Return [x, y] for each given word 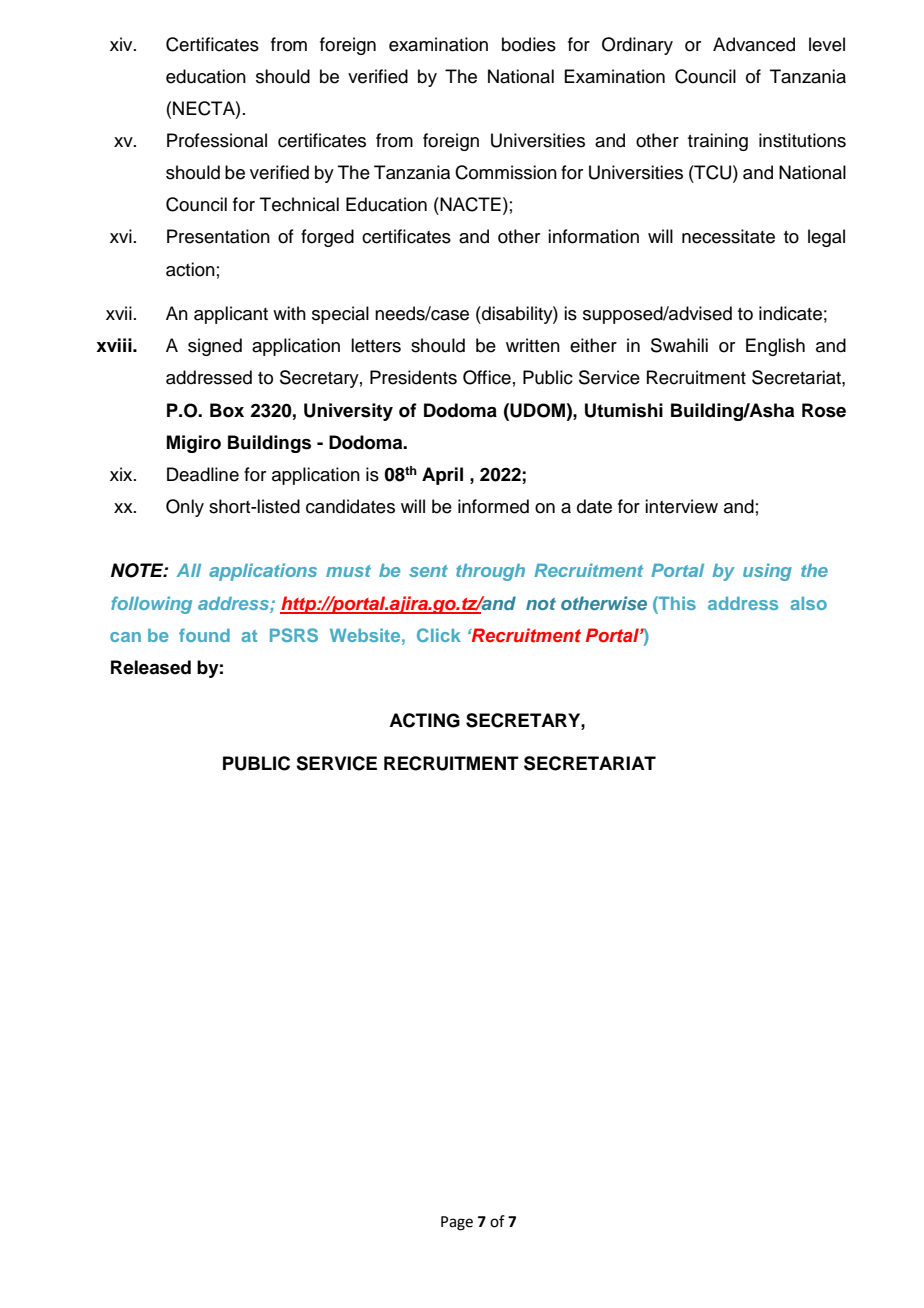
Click [439, 635]
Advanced [754, 44]
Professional [217, 140]
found [204, 635]
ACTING [424, 720]
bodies [529, 44]
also [808, 603]
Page [457, 1223]
